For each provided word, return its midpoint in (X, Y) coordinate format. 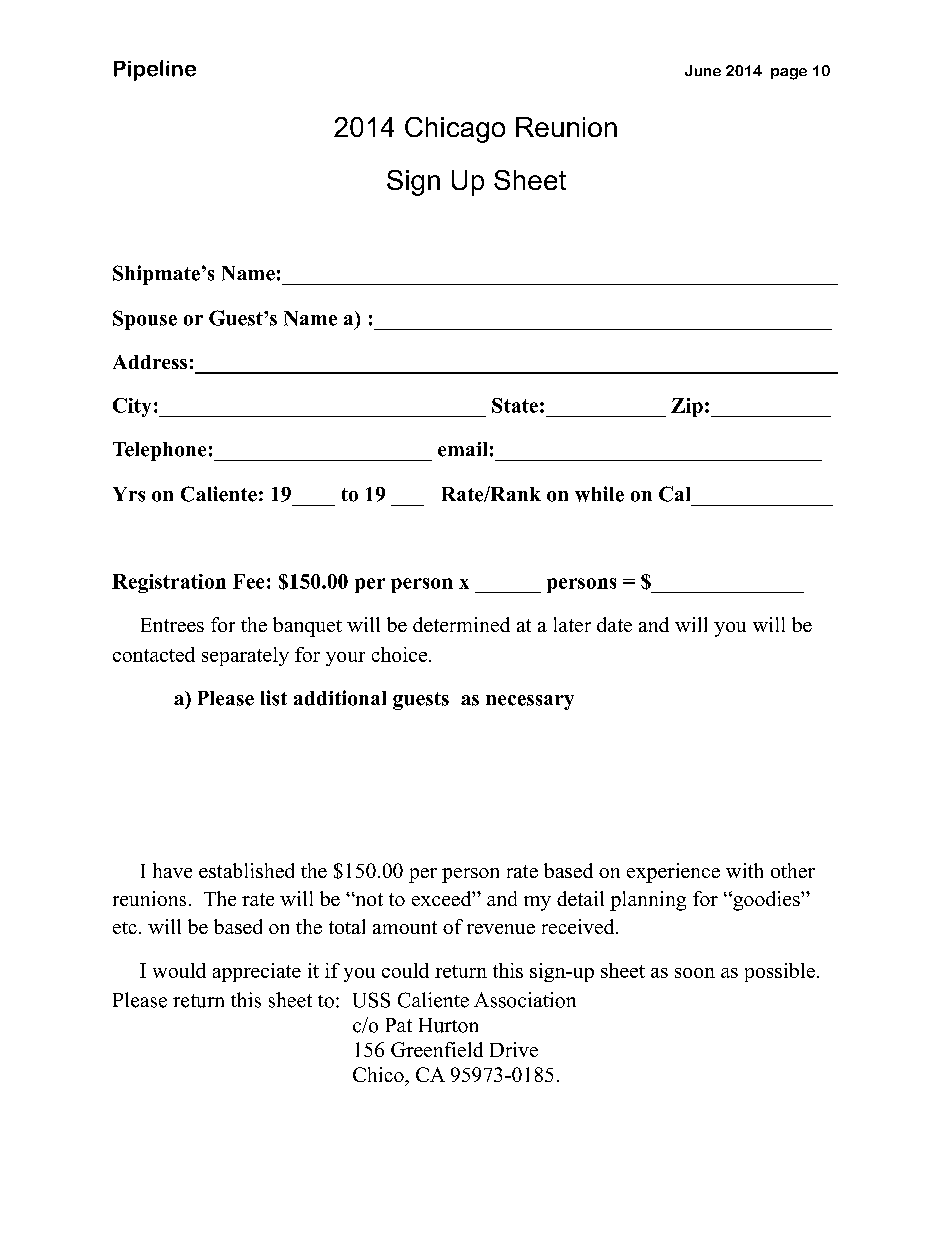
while (599, 494)
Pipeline (155, 70)
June (703, 70)
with (744, 870)
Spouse (145, 320)
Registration (169, 583)
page (789, 74)
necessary (530, 702)
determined (461, 624)
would (179, 970)
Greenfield (437, 1049)
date (614, 624)
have (172, 870)
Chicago (455, 130)
